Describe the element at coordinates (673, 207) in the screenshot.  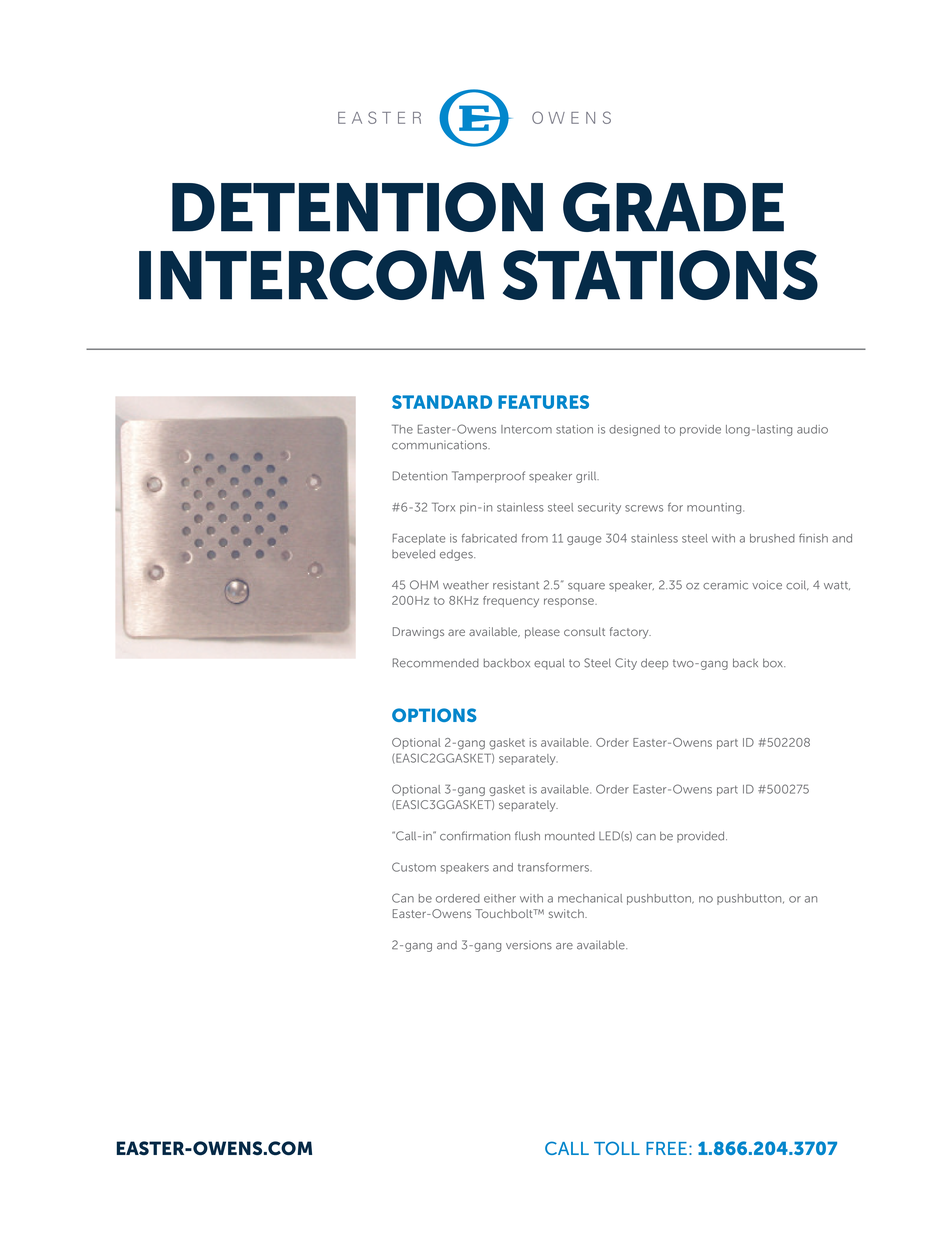
I see `GRADE` at that location.
